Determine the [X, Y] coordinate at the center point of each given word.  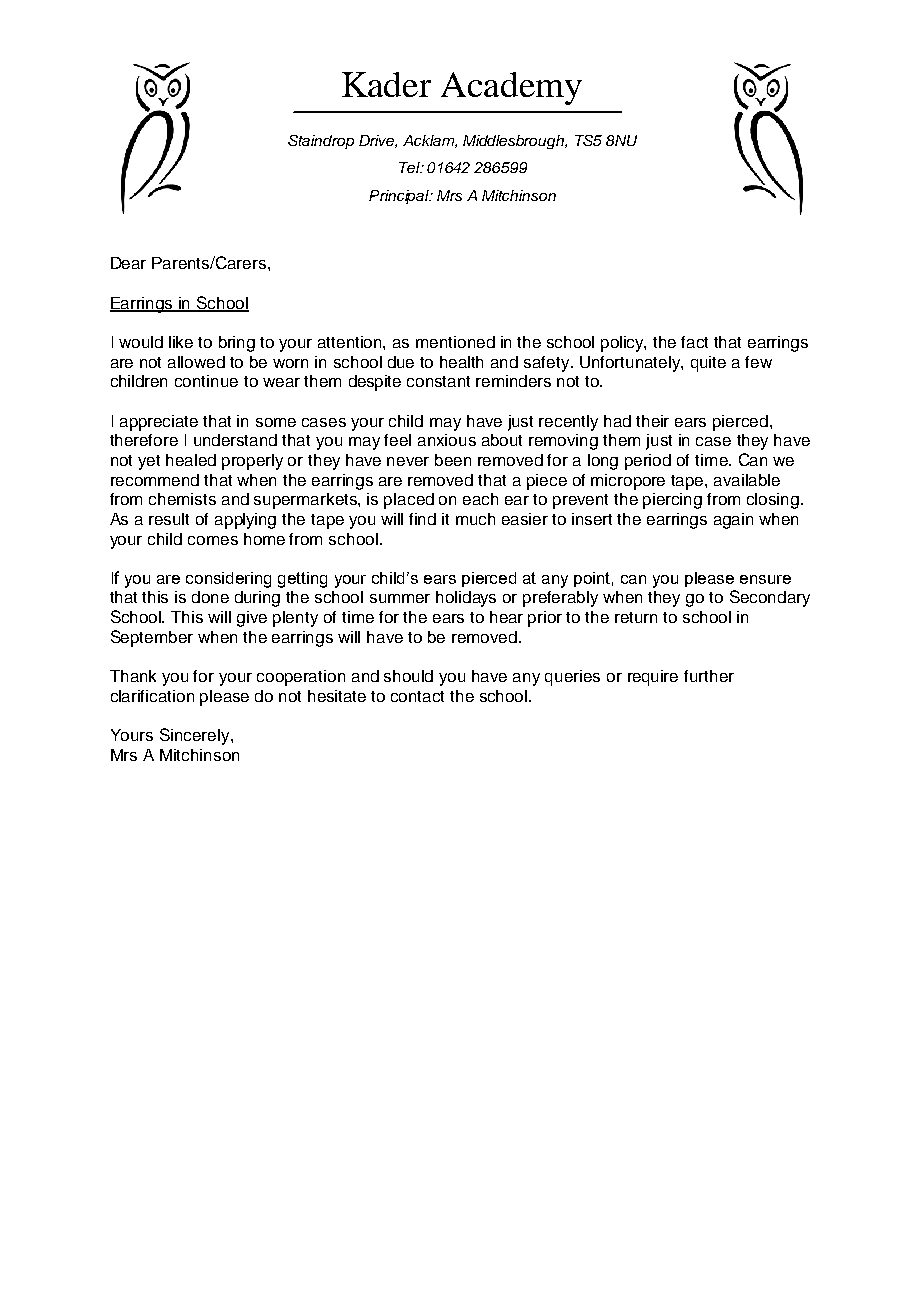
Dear [128, 263]
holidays [466, 599]
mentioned [455, 342]
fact [694, 342]
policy [623, 344]
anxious [447, 440]
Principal [400, 197]
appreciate [159, 423]
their [652, 421]
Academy [511, 88]
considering [228, 580]
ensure [765, 579]
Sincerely [196, 736]
